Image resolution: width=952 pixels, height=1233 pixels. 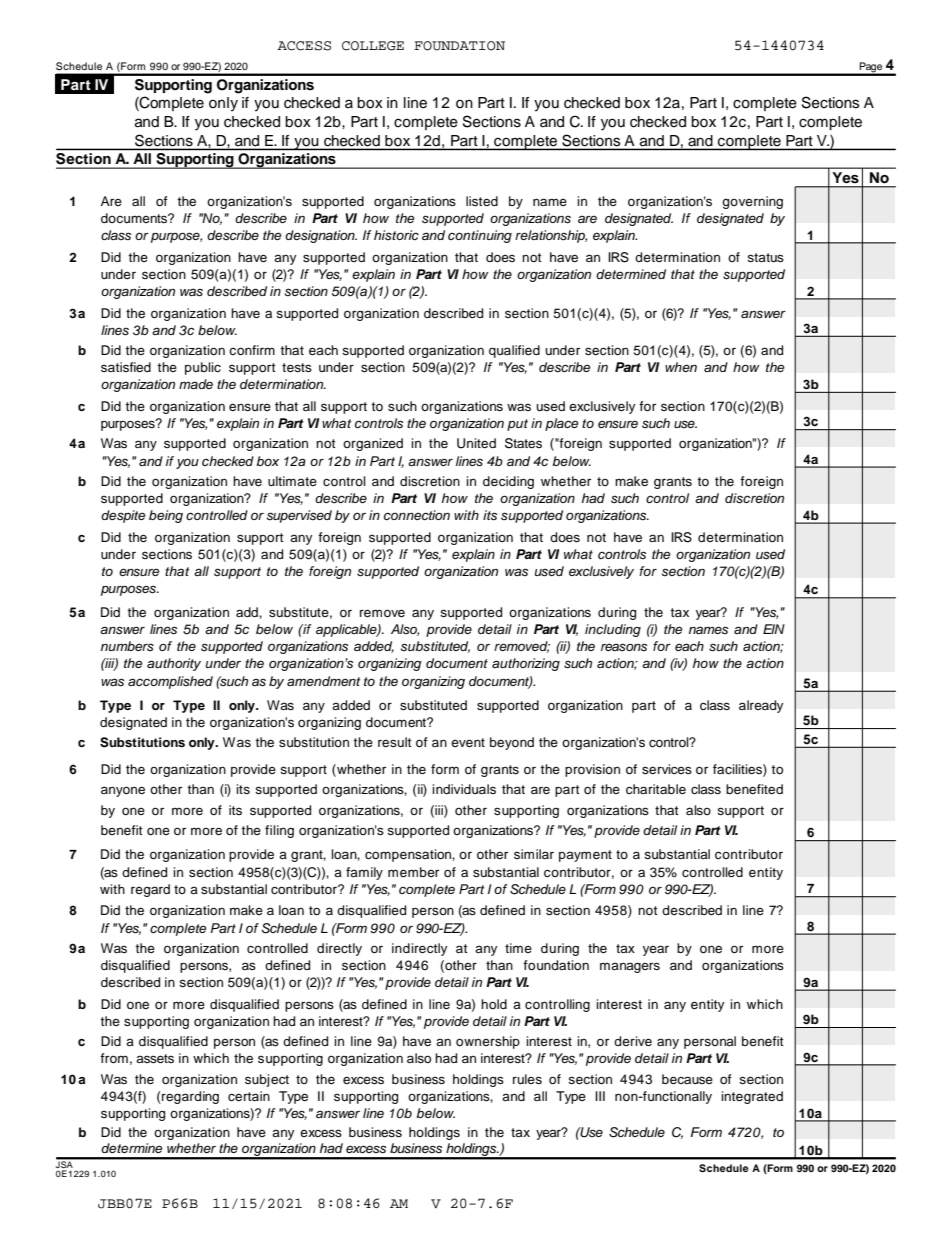 What do you see at coordinates (752, 1097) in the image?
I see `integrated` at bounding box center [752, 1097].
